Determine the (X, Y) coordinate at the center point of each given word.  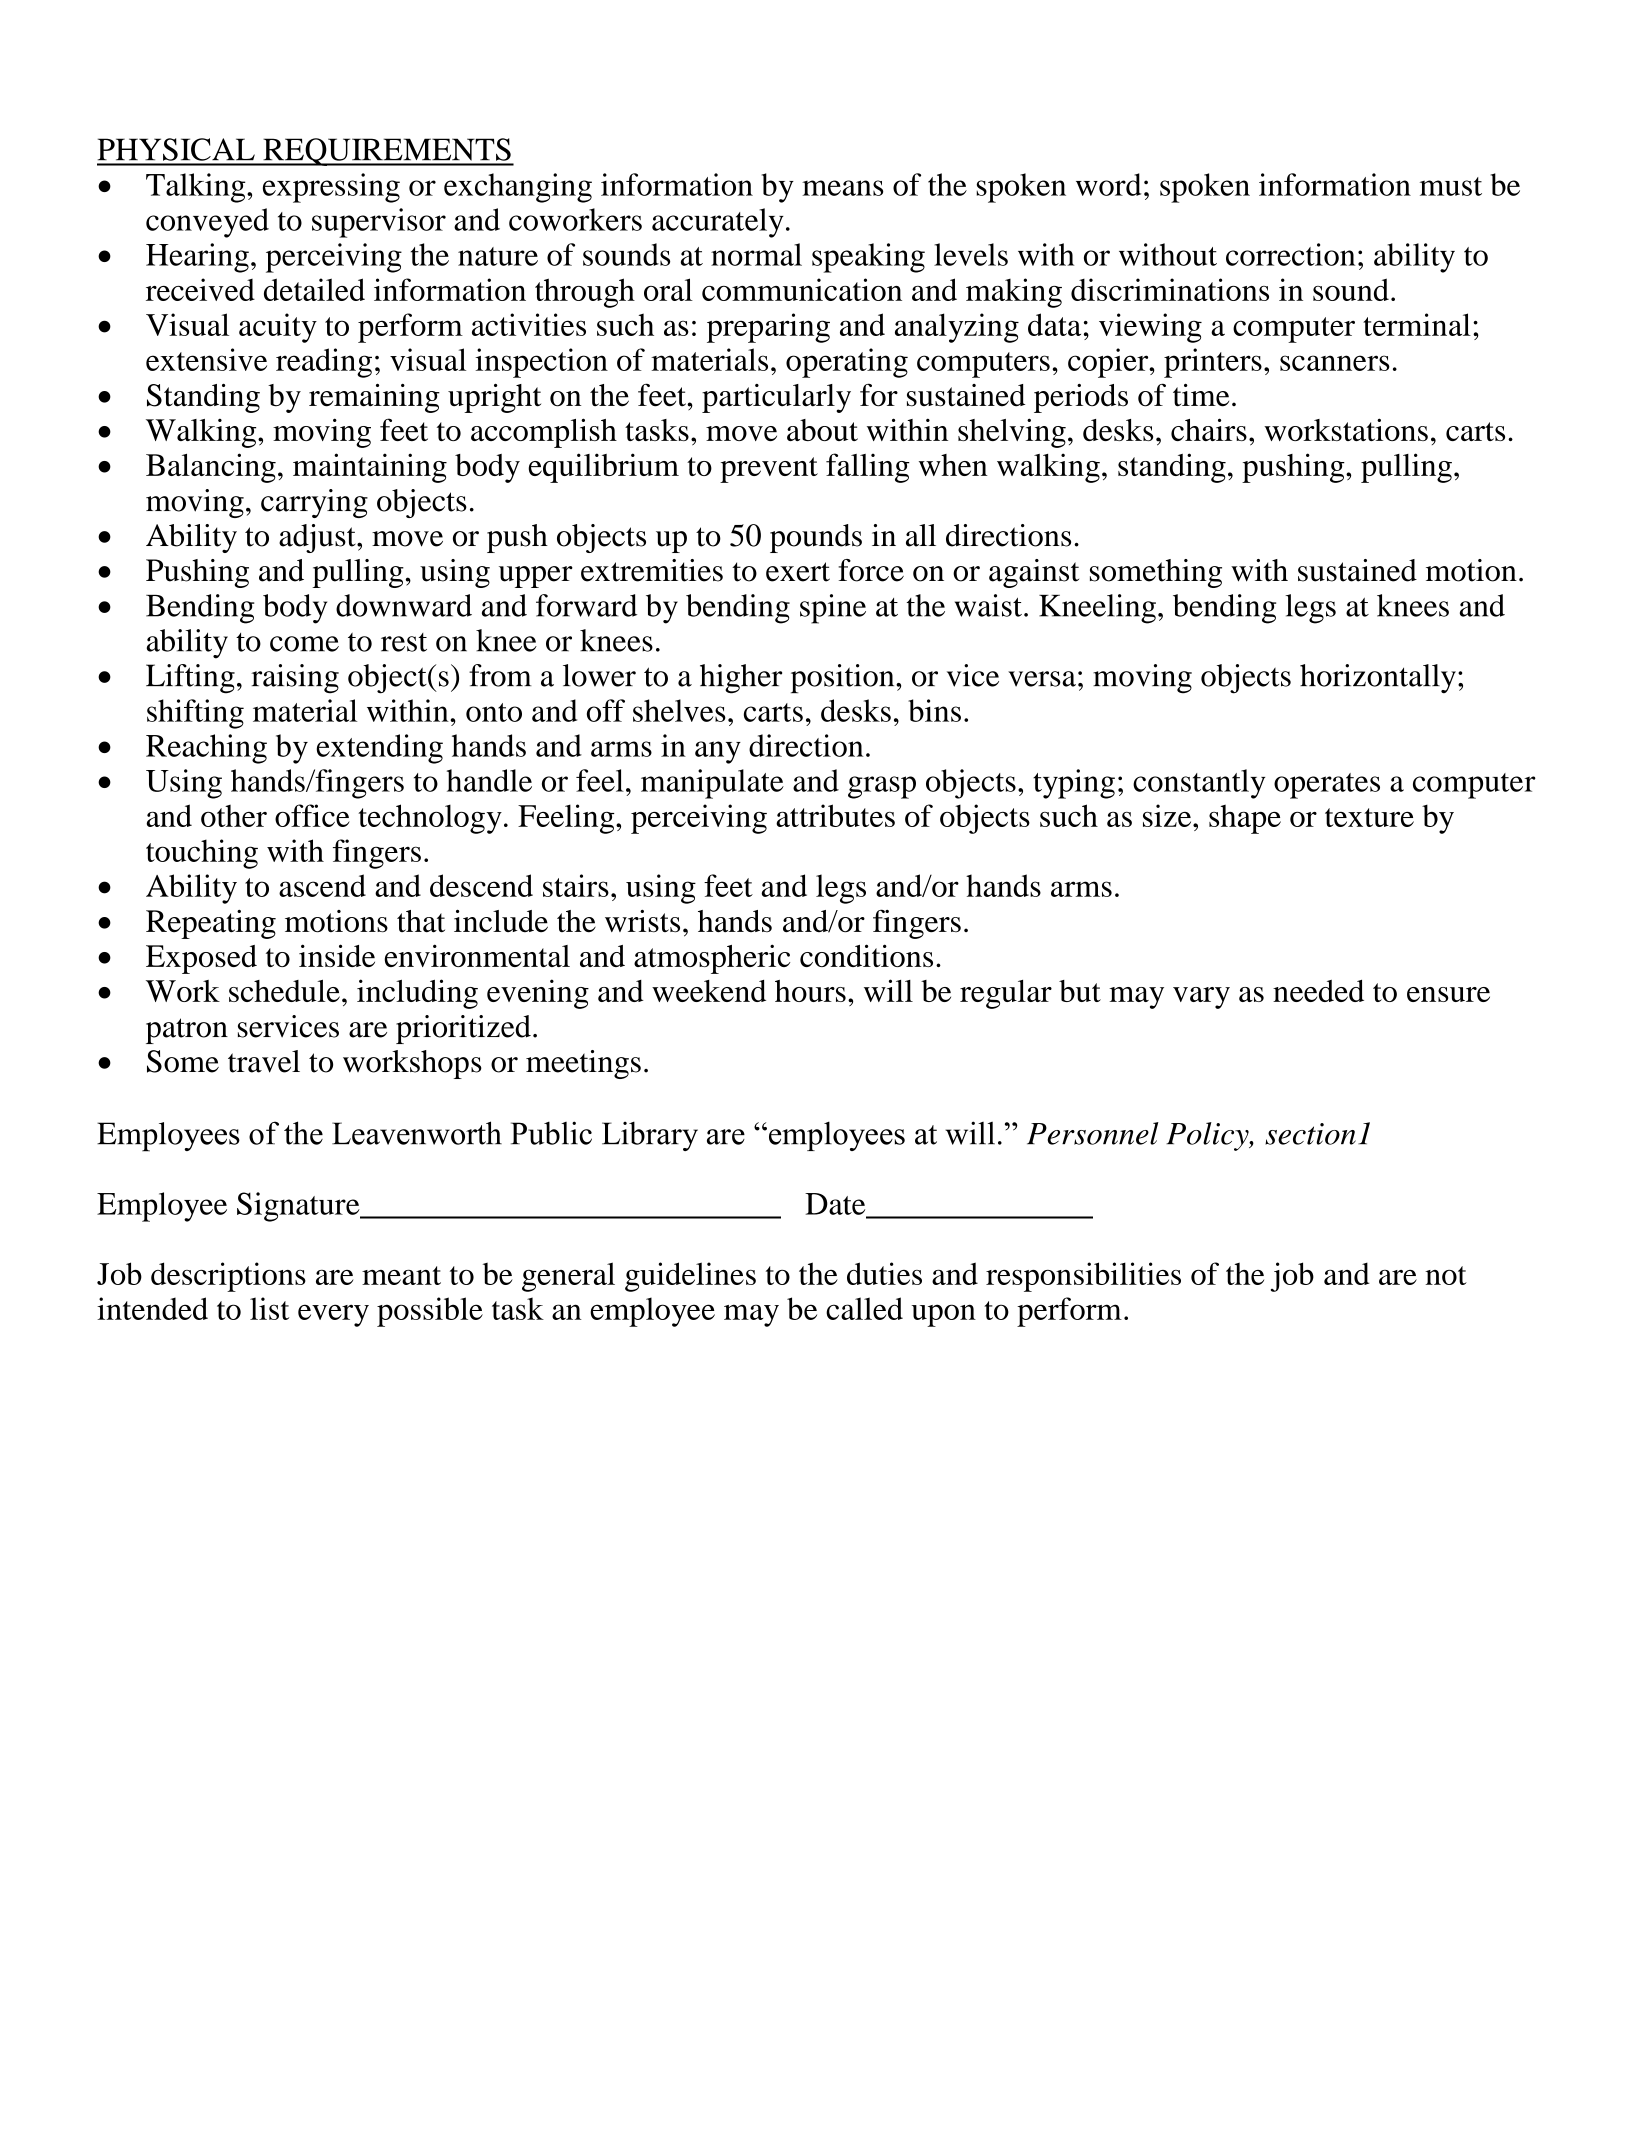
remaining (374, 398)
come (304, 644)
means (842, 188)
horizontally (1378, 679)
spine (833, 609)
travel (264, 1061)
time (1201, 395)
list (269, 1308)
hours (810, 991)
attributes (835, 815)
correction (1290, 254)
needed (1318, 991)
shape (1245, 819)
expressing (331, 188)
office (312, 815)
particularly (776, 398)
